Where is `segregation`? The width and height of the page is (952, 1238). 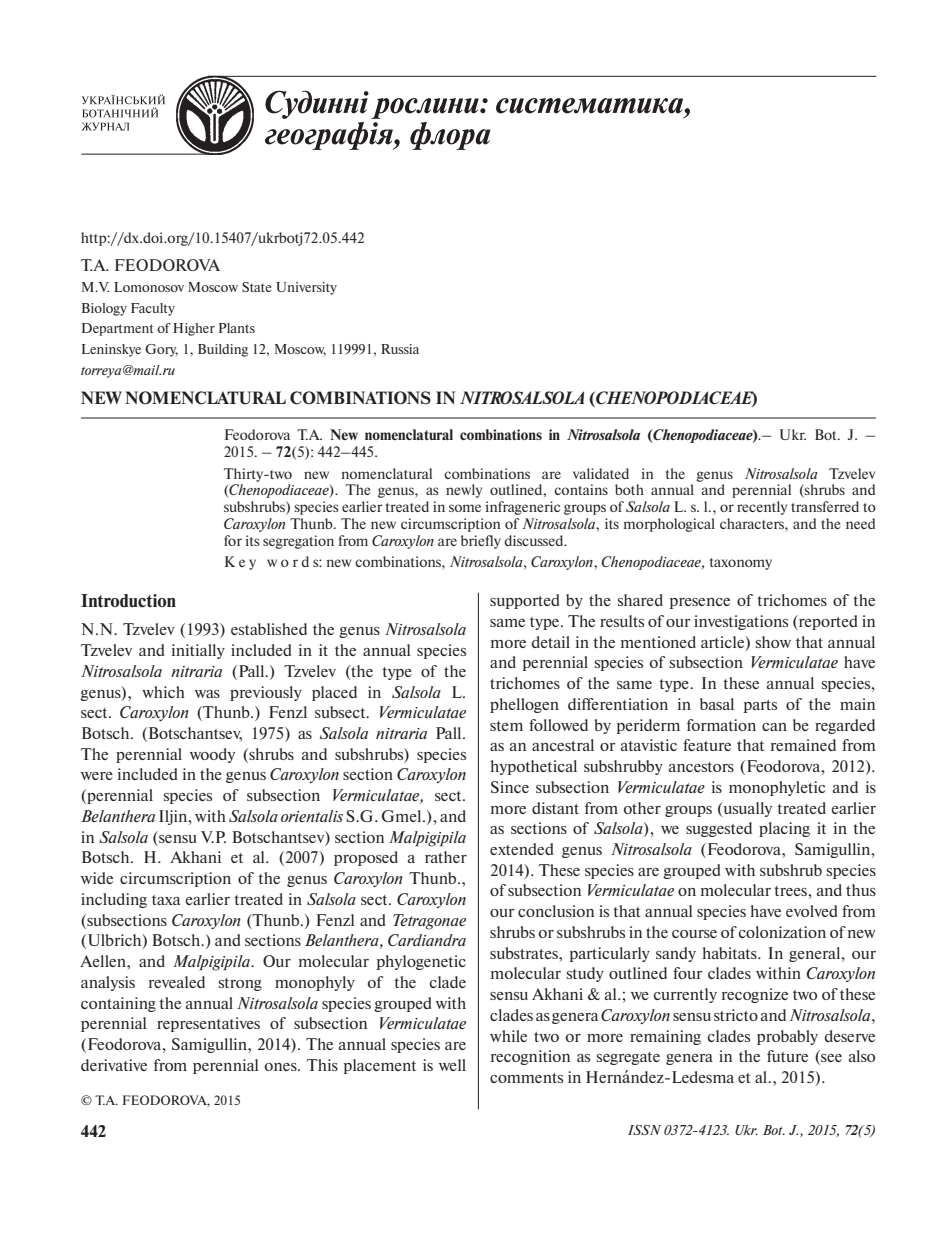 segregation is located at coordinates (298, 542).
